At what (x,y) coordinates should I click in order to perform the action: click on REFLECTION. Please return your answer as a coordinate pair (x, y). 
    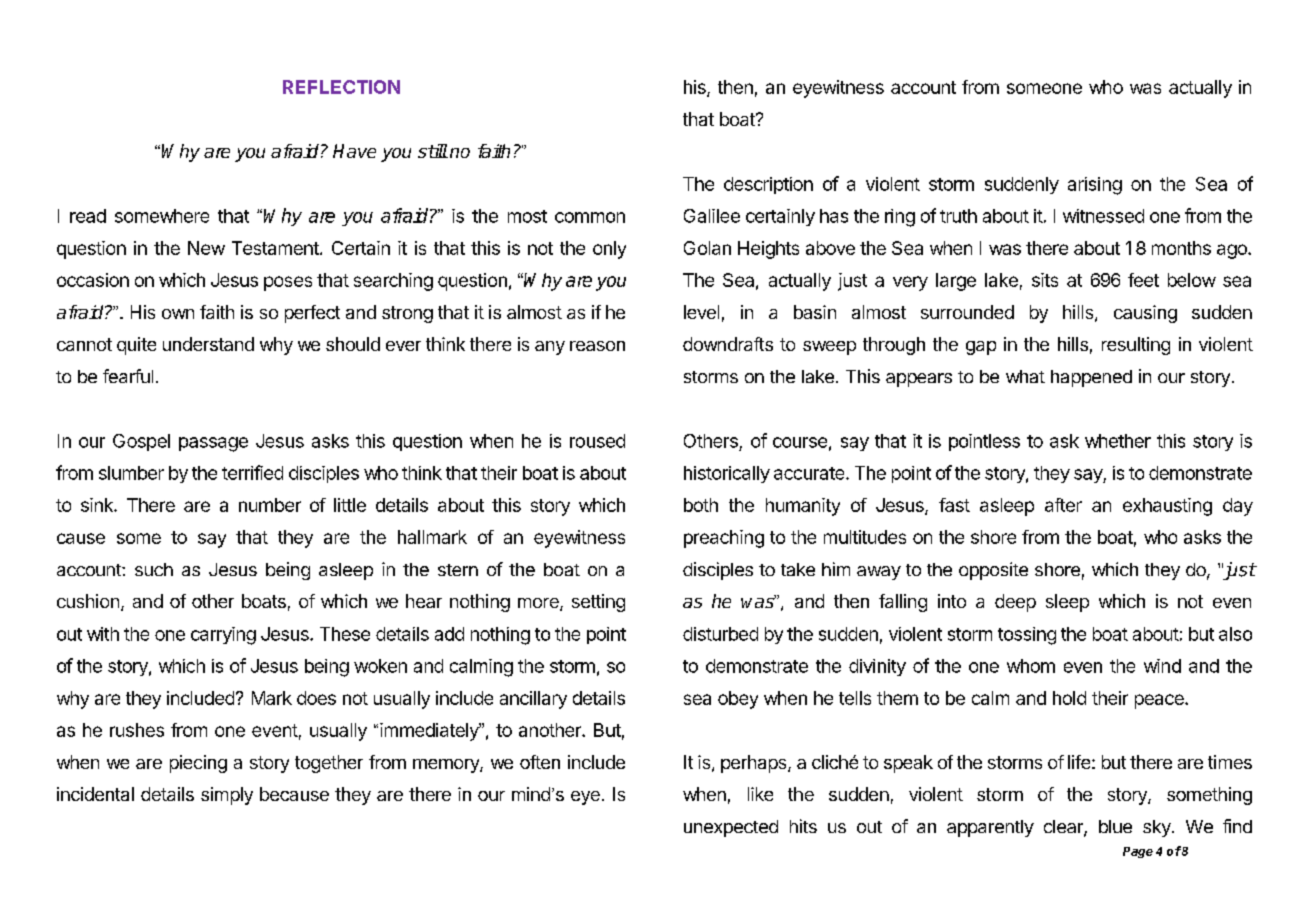
    Looking at the image, I should click on (341, 87).
